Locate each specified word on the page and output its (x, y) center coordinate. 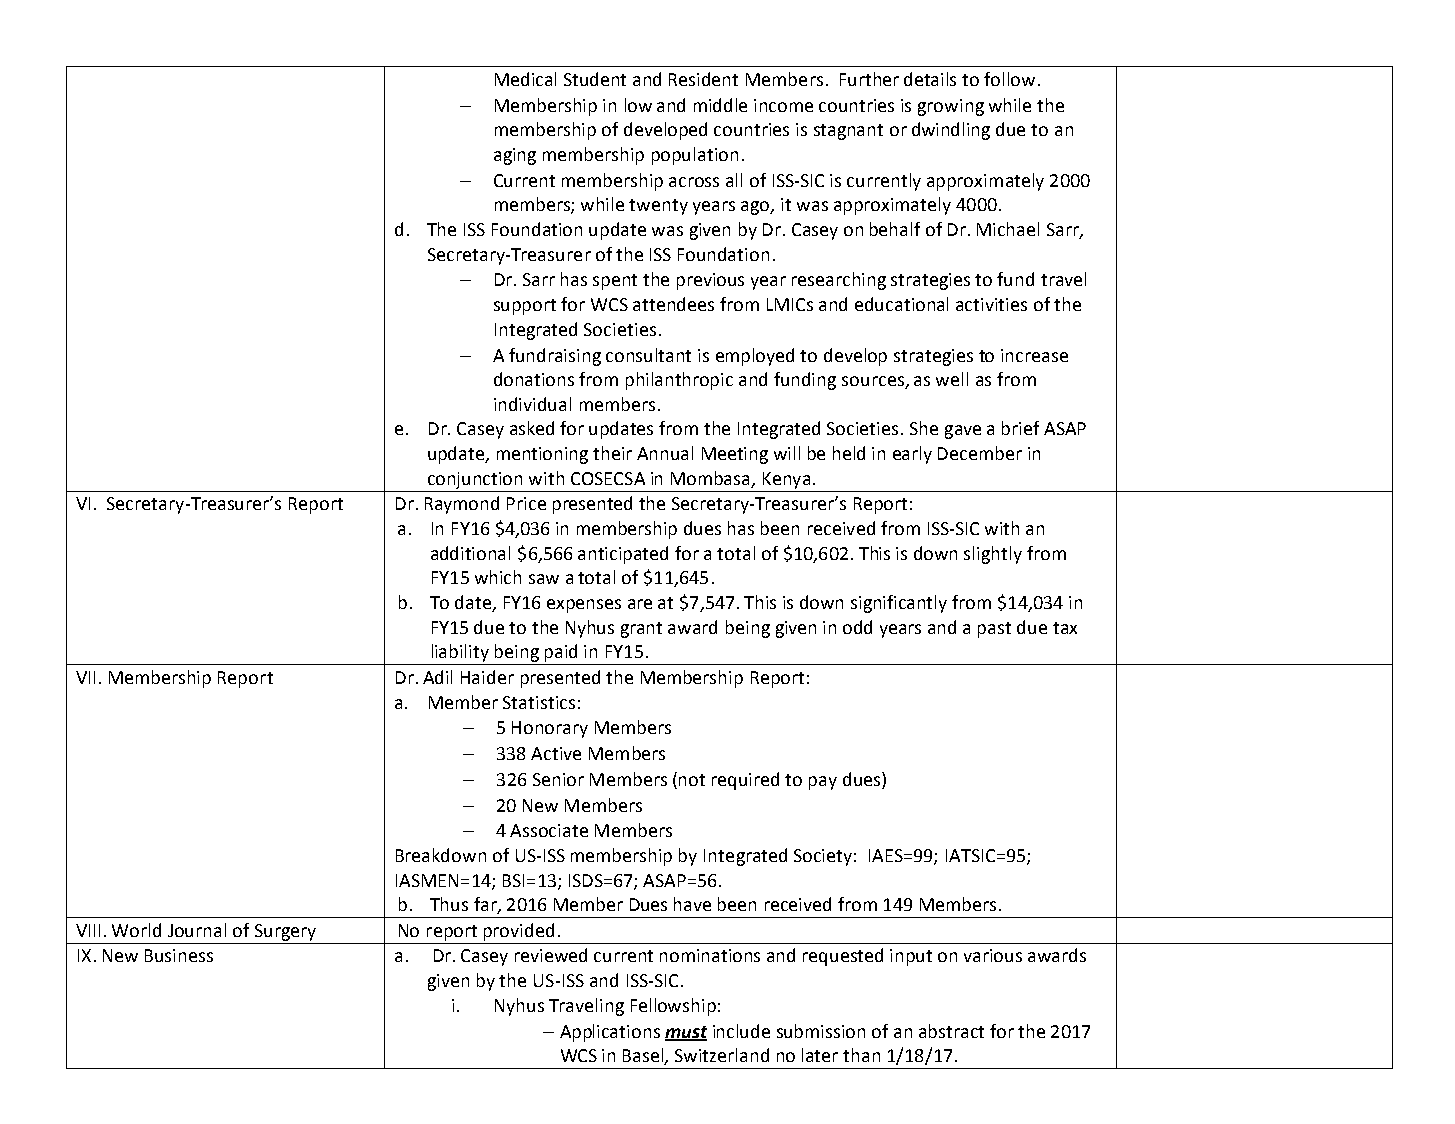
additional (470, 553)
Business (179, 955)
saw (544, 579)
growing (951, 107)
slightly (993, 555)
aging (515, 156)
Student (595, 79)
